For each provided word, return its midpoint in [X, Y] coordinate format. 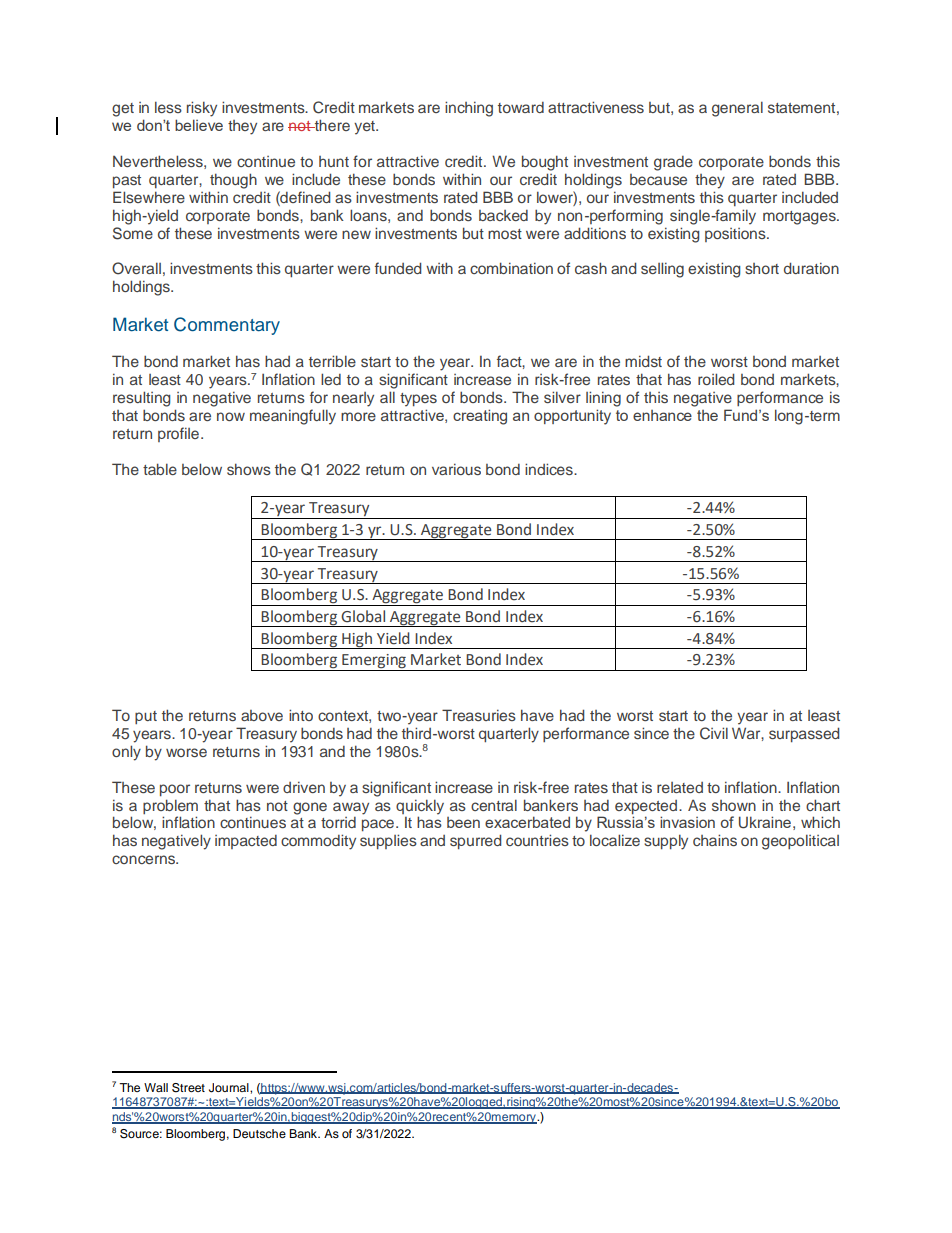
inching [469, 109]
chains [715, 840]
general [737, 109]
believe [199, 125]
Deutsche [259, 1133]
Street [188, 1088]
